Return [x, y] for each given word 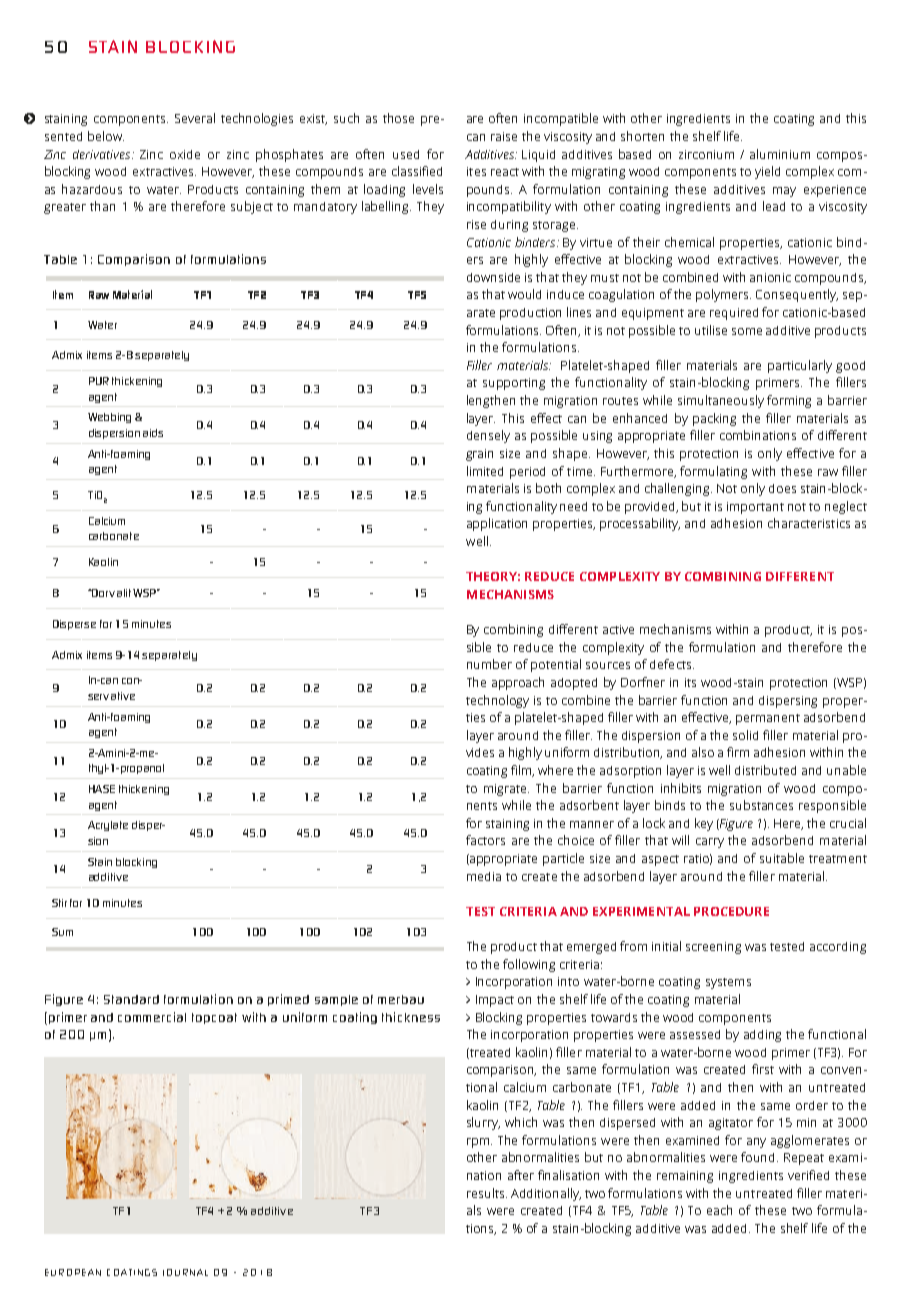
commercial [152, 1017]
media [484, 876]
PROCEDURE [731, 911]
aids [153, 433]
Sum [62, 932]
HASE [102, 789]
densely [488, 436]
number [489, 664]
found [759, 1157]
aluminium [780, 154]
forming [789, 401]
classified [417, 171]
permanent [768, 719]
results [487, 1193]
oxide [185, 154]
